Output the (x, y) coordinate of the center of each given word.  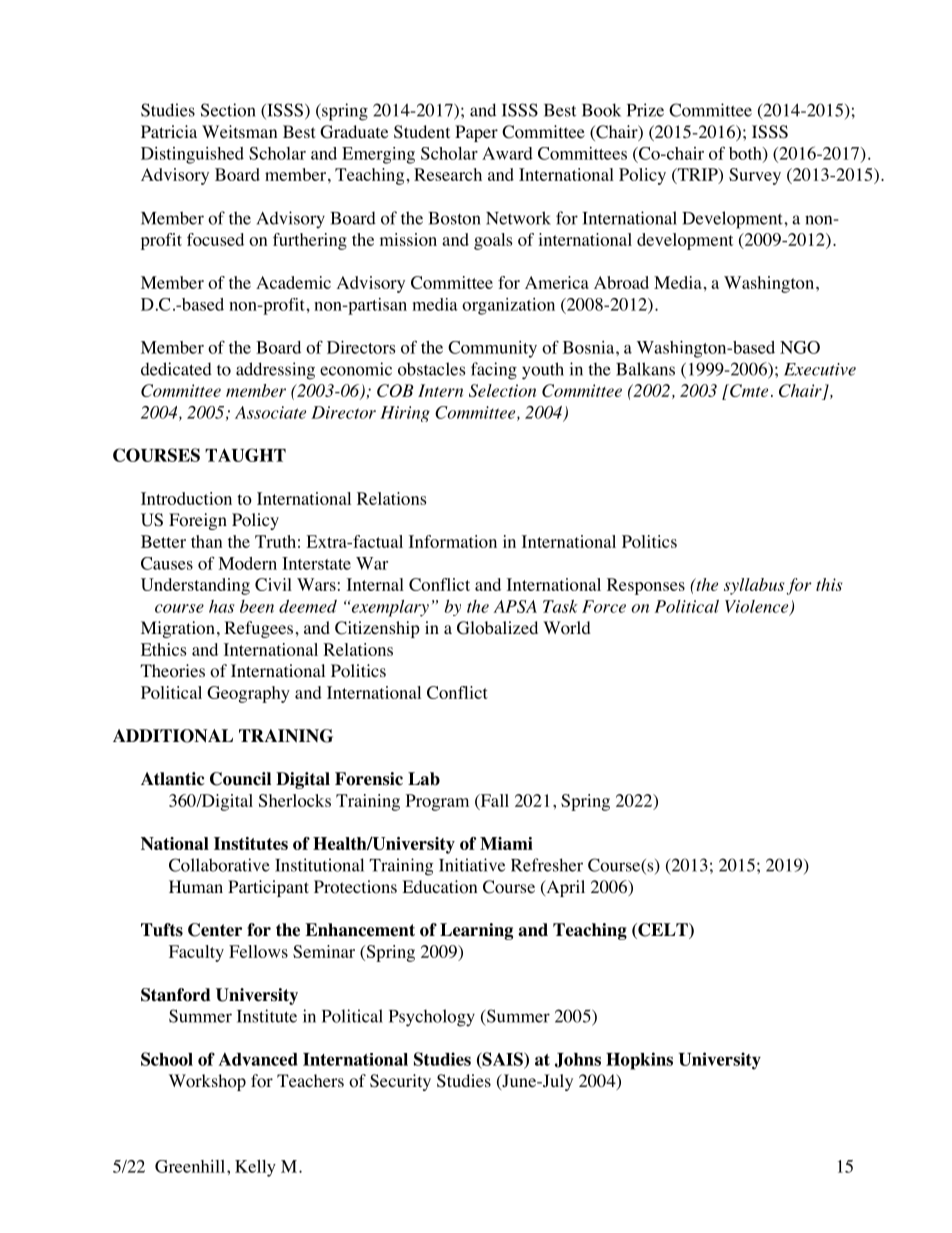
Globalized (497, 628)
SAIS (502, 1060)
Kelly (255, 1168)
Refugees (258, 629)
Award (507, 153)
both (746, 154)
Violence (758, 607)
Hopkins (639, 1061)
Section (228, 110)
